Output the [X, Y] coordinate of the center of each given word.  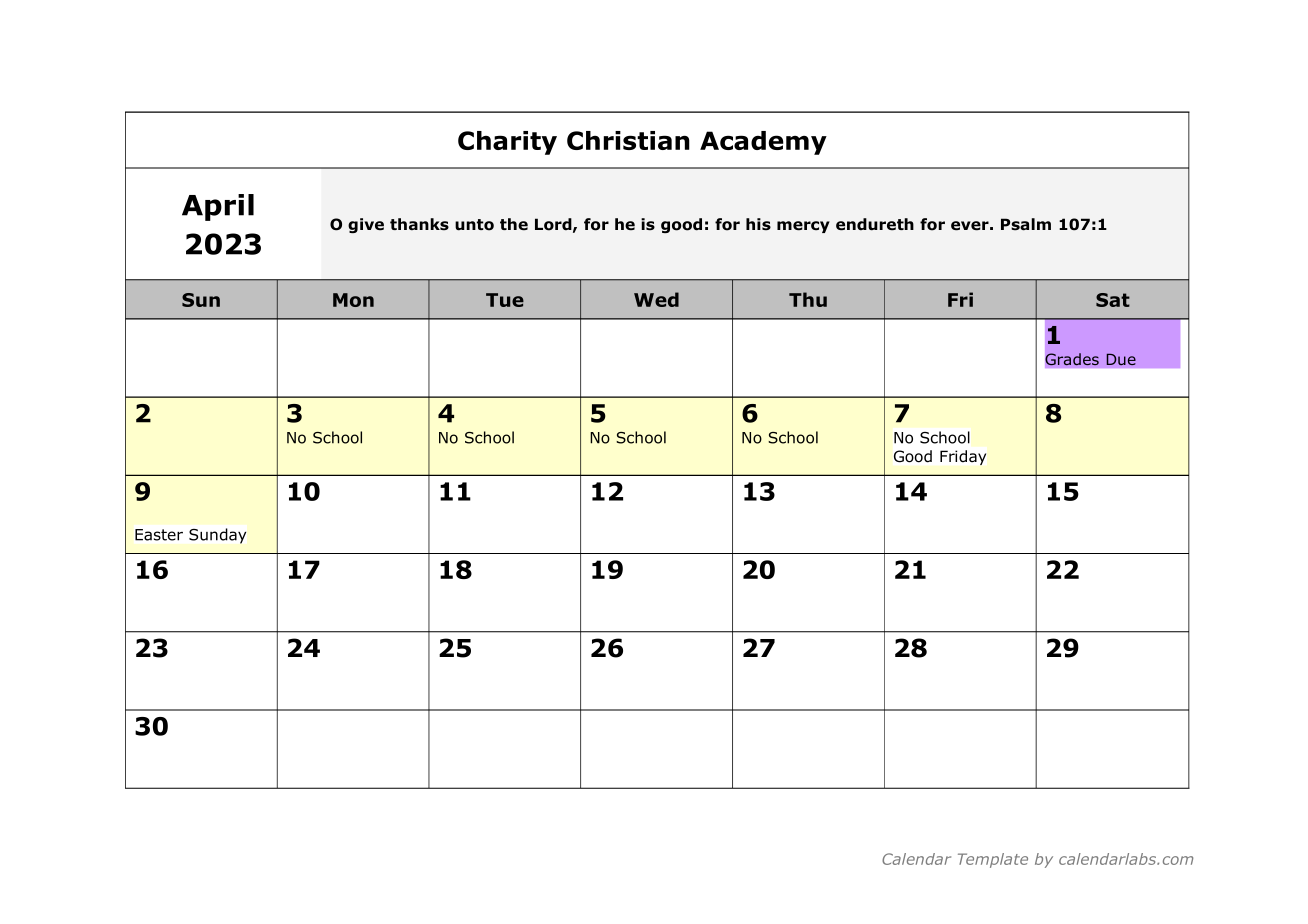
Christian [628, 140]
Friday [963, 457]
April [218, 207]
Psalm [1026, 224]
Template [993, 860]
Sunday [217, 536]
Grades [1072, 359]
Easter [159, 535]
